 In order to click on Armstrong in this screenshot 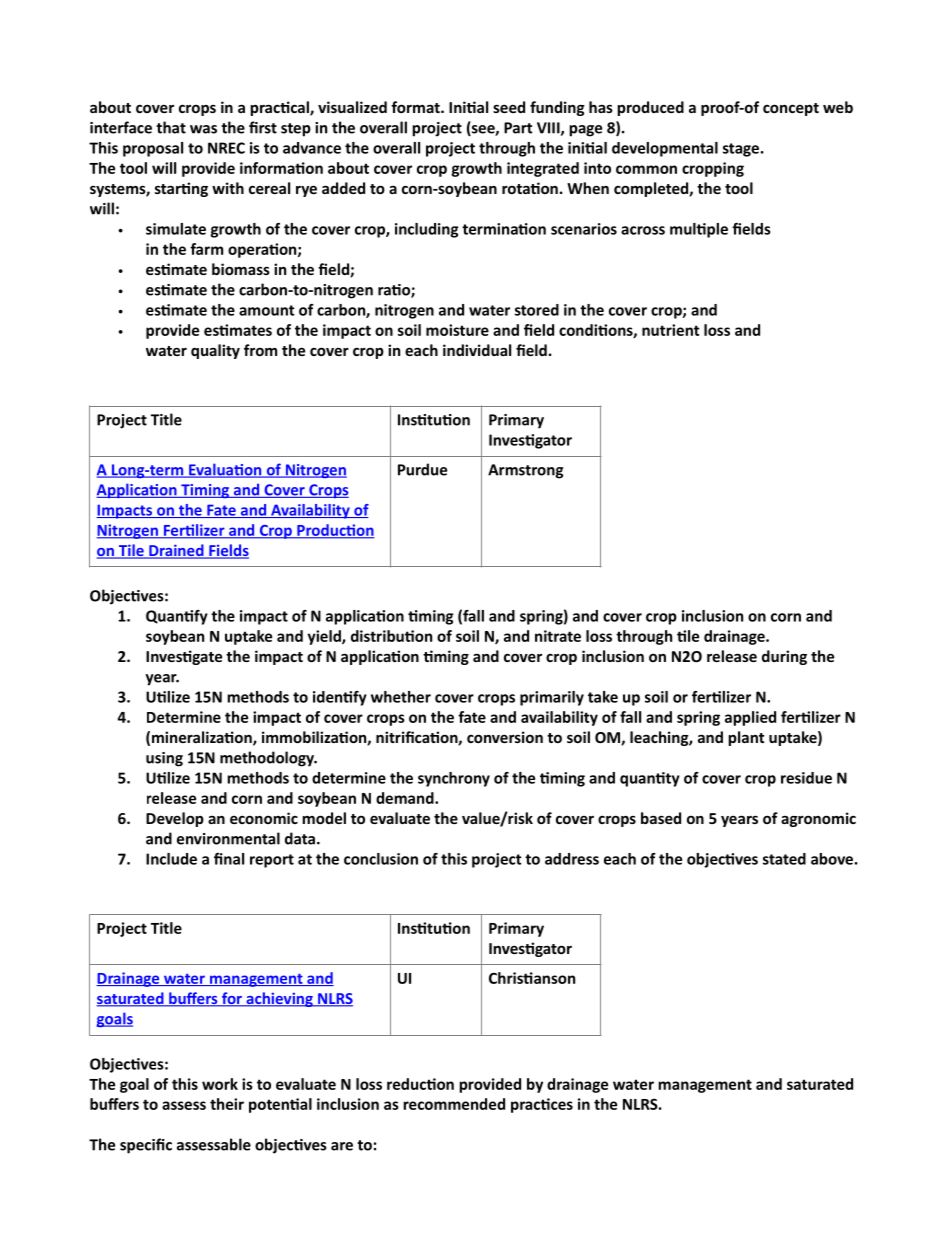, I will do `click(525, 471)`.
